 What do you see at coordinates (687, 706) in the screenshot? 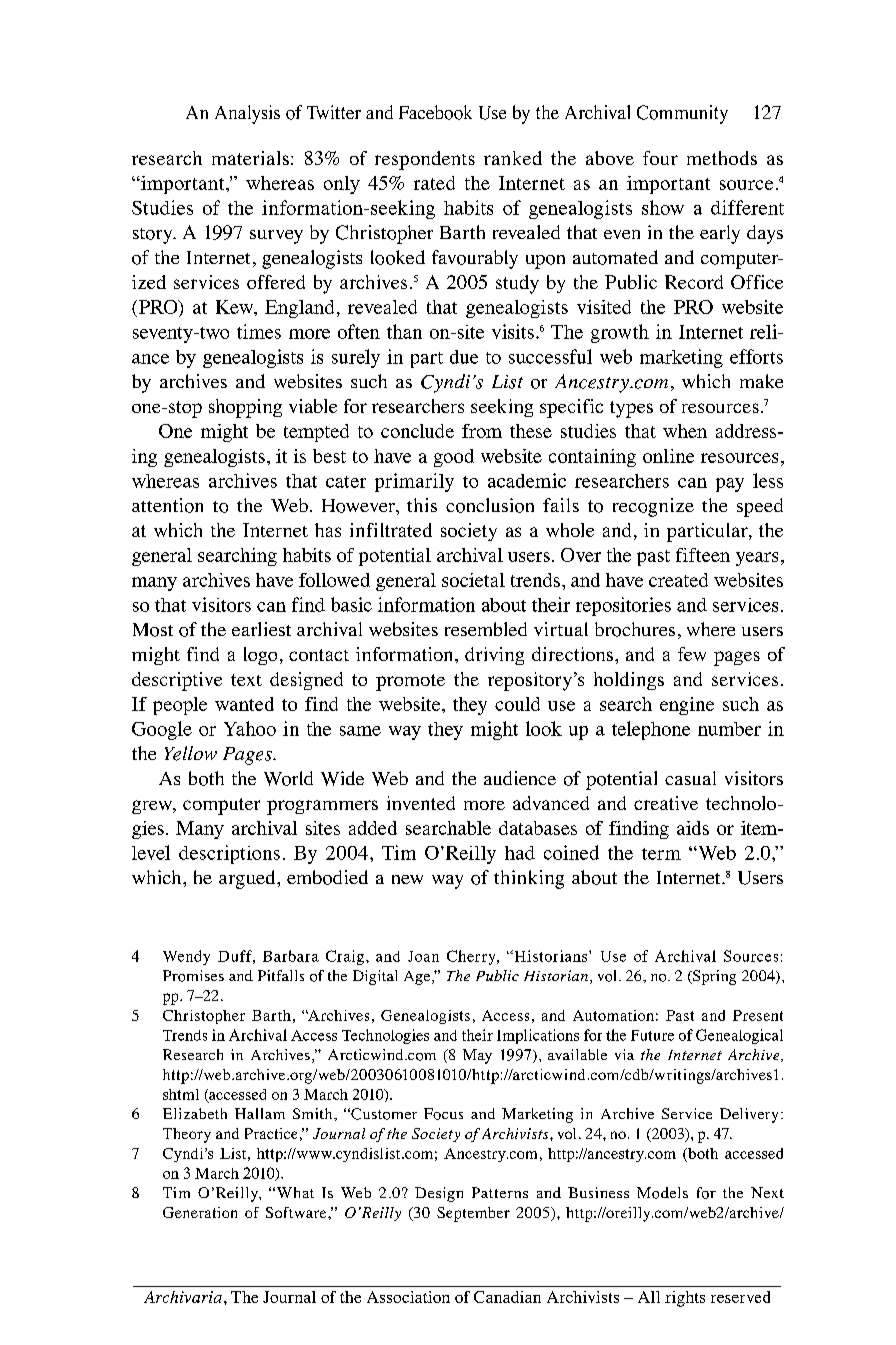
I see `engine` at bounding box center [687, 706].
